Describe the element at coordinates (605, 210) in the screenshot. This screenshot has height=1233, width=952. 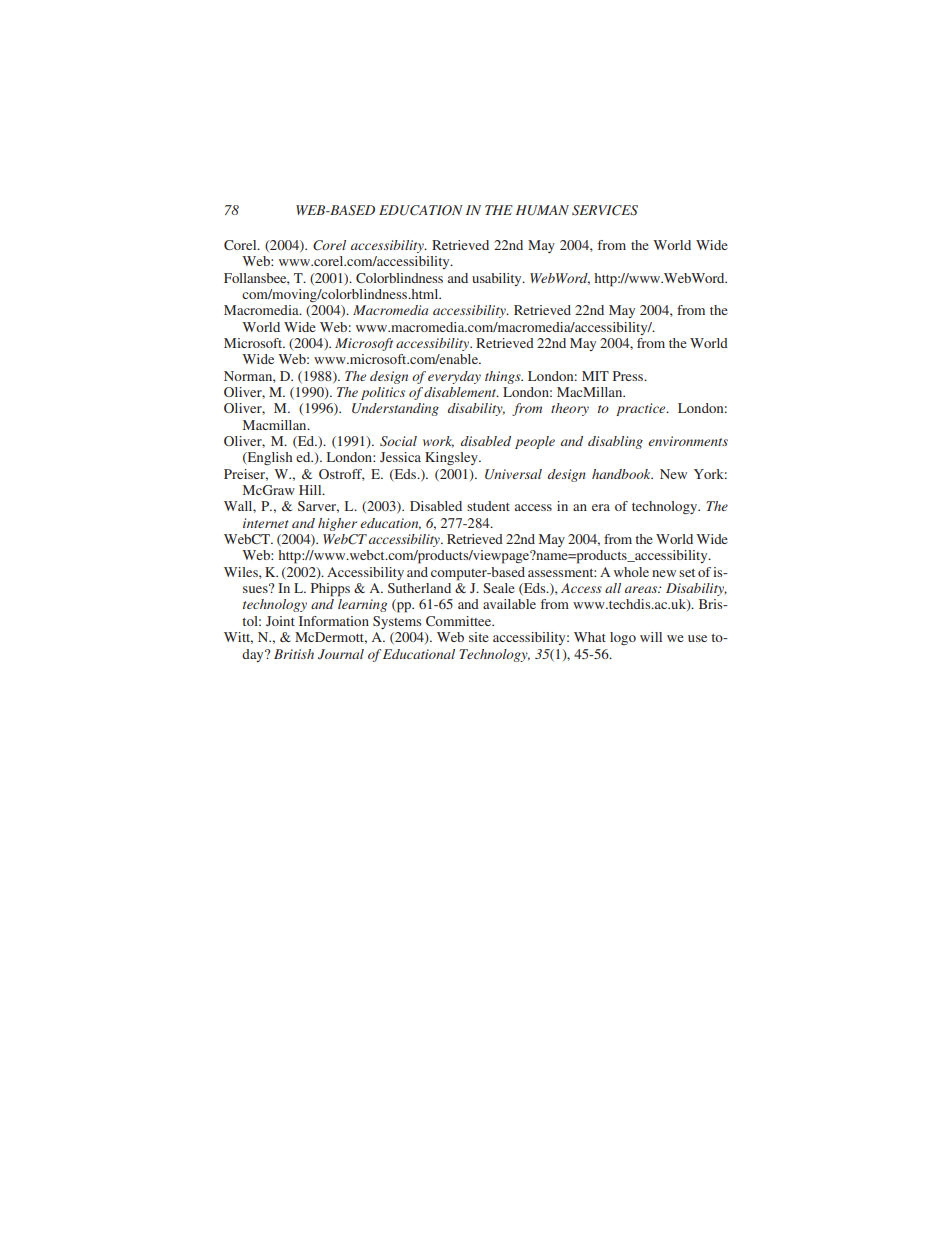
I see `SERVICES` at that location.
